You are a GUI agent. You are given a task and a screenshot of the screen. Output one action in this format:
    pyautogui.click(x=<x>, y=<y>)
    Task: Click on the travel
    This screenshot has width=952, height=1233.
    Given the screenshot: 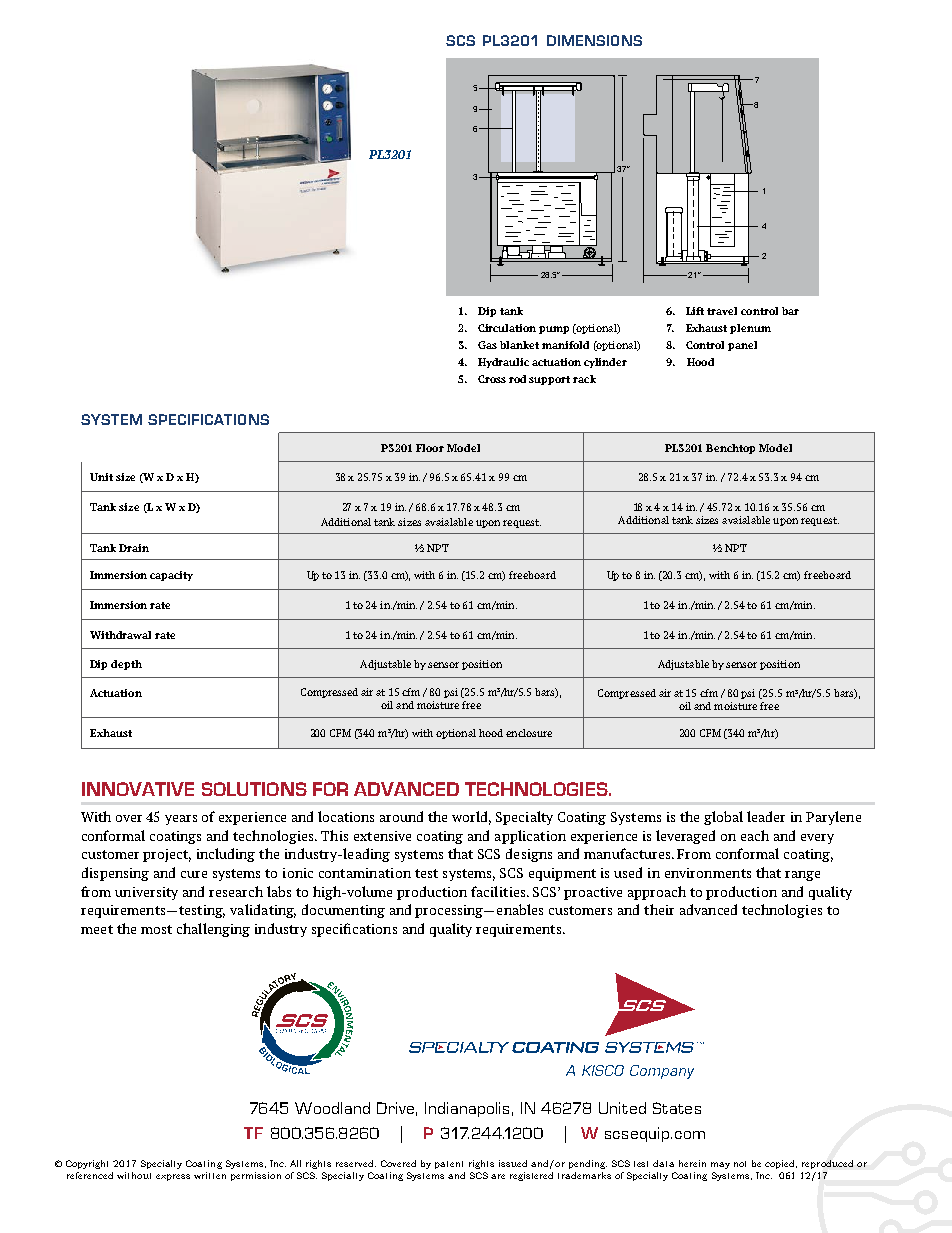 What is the action you would take?
    pyautogui.click(x=722, y=311)
